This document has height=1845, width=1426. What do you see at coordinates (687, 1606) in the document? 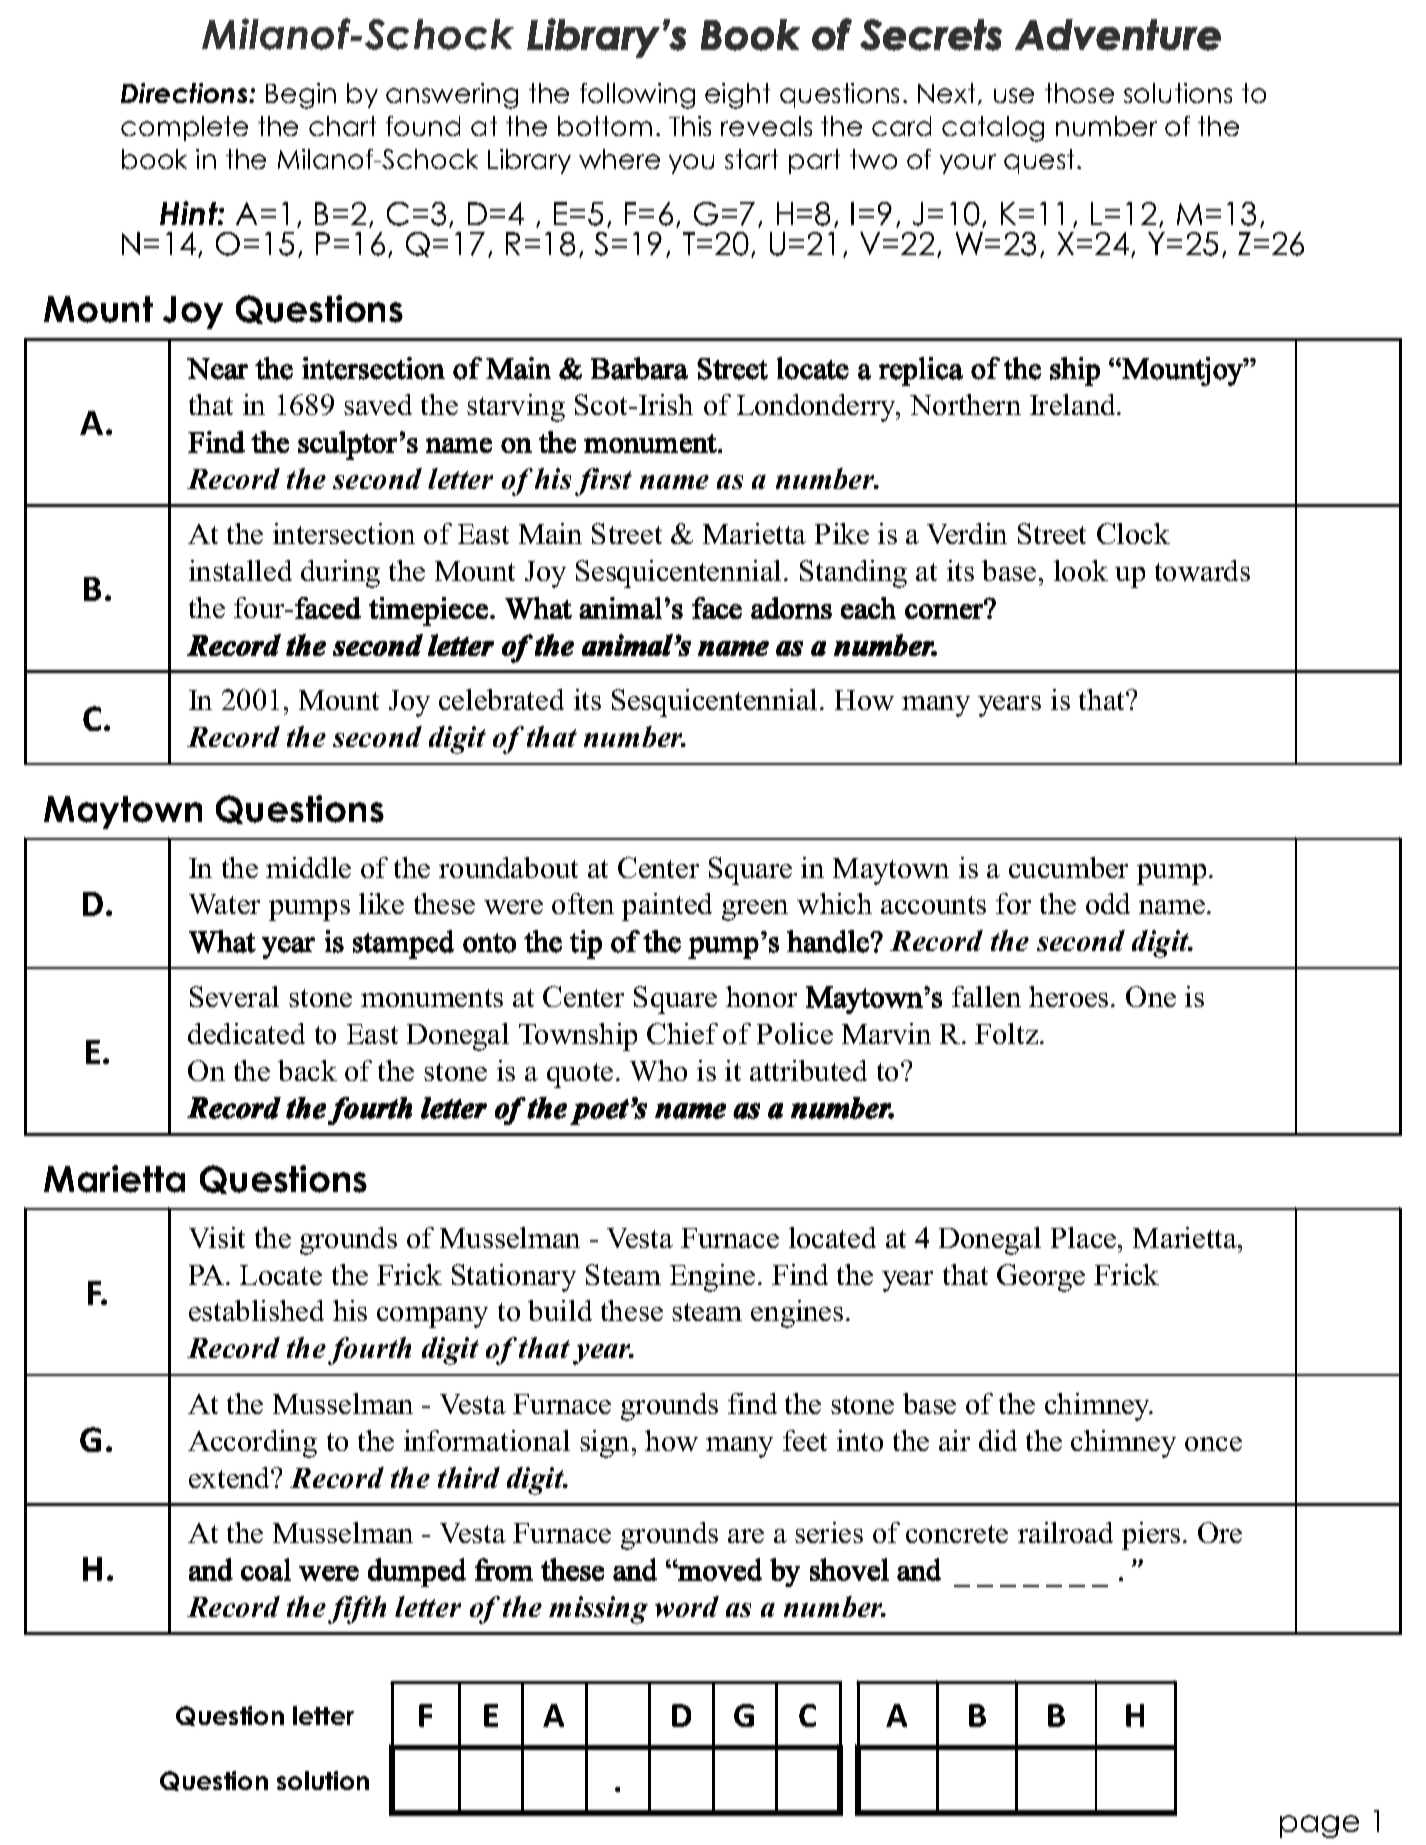
I see `word` at bounding box center [687, 1606].
